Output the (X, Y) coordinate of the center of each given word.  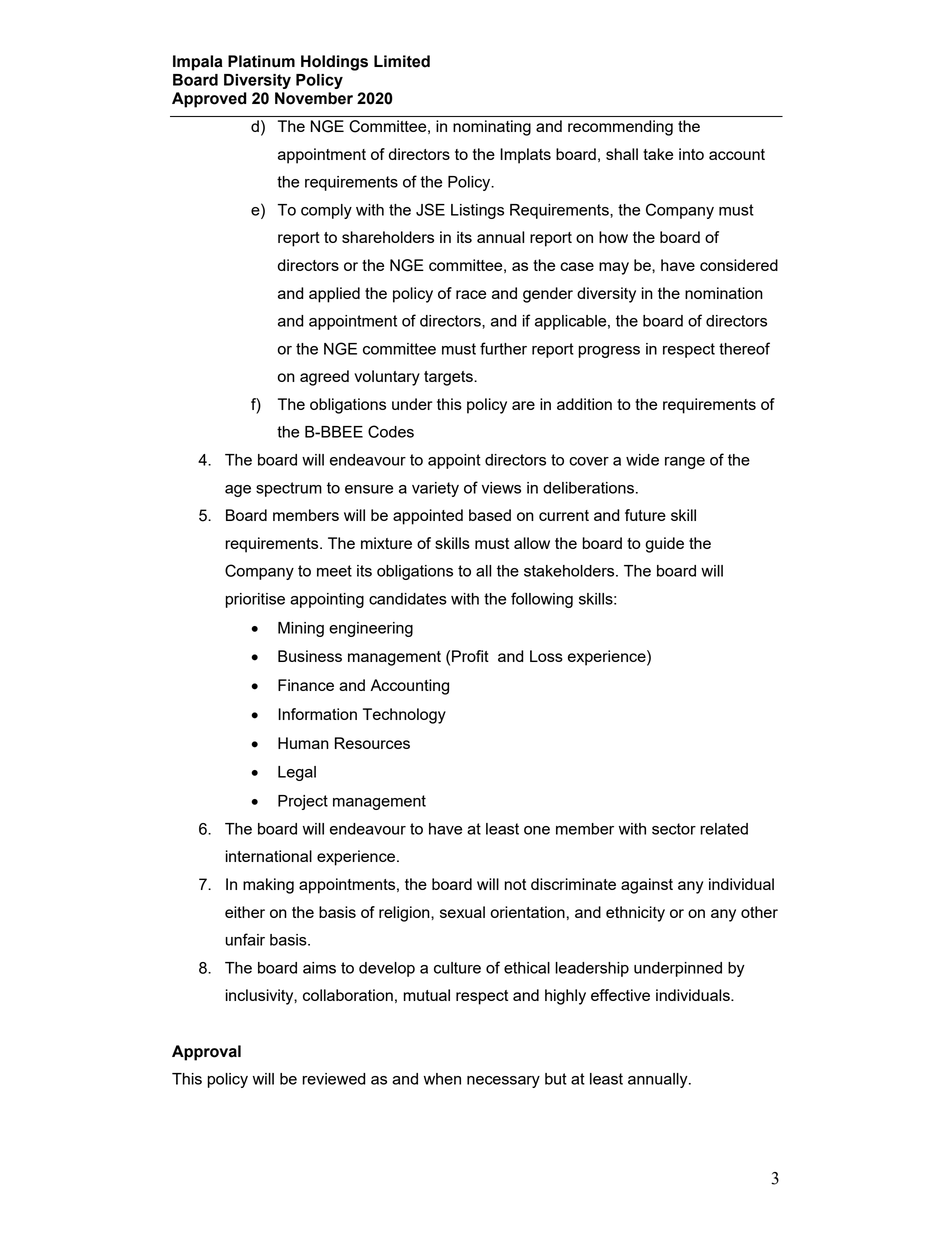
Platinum (261, 61)
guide (664, 545)
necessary (503, 1082)
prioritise (255, 600)
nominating (492, 128)
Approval (206, 1053)
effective (620, 995)
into (691, 154)
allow (532, 543)
